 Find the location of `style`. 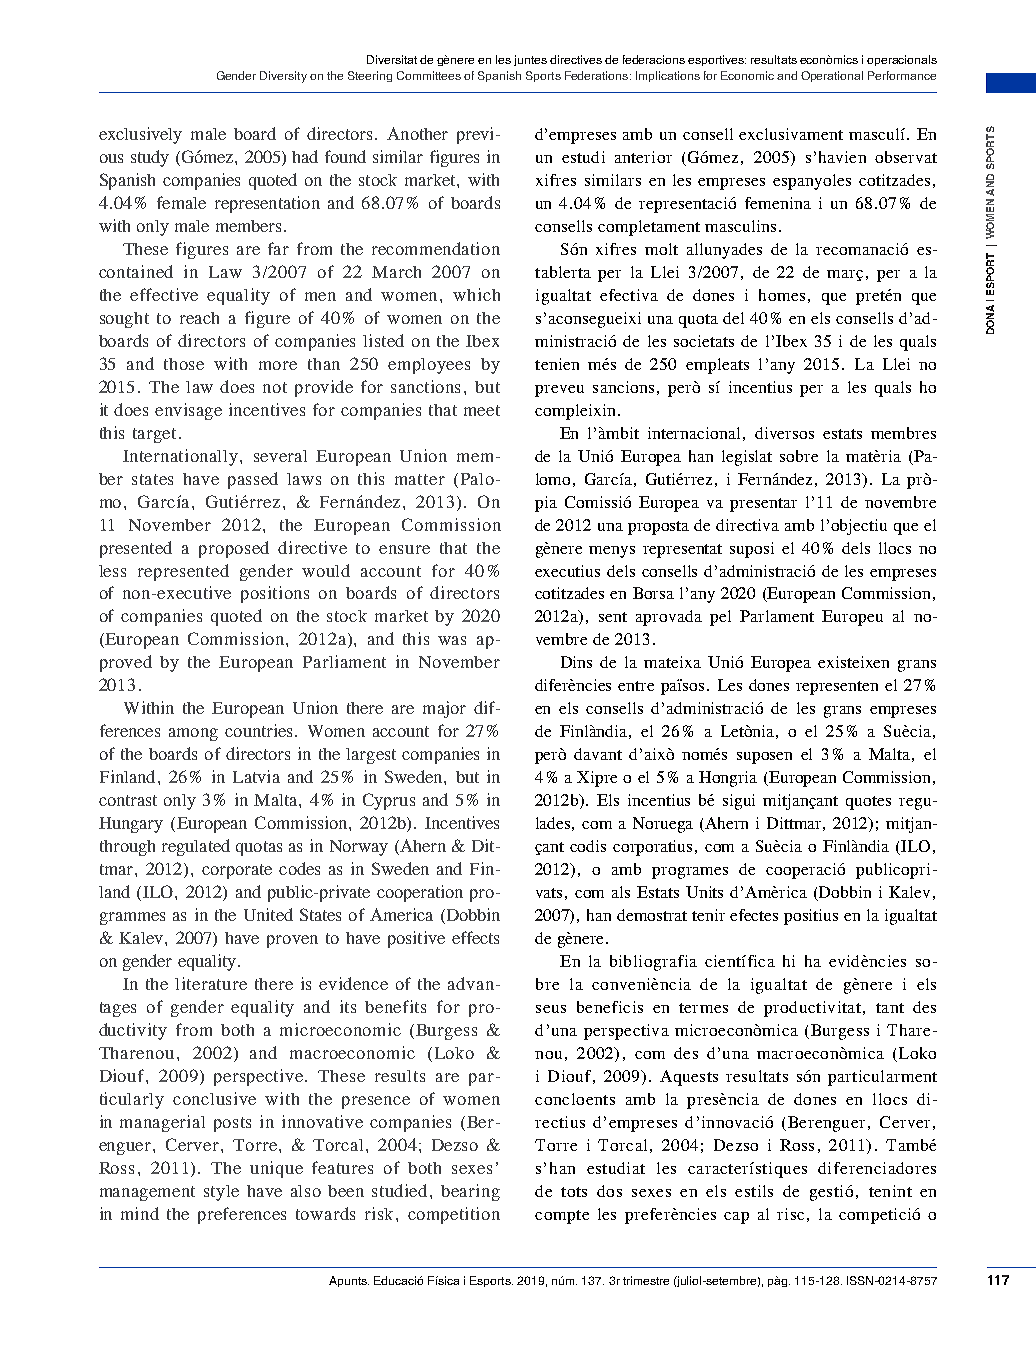

style is located at coordinates (221, 1193).
